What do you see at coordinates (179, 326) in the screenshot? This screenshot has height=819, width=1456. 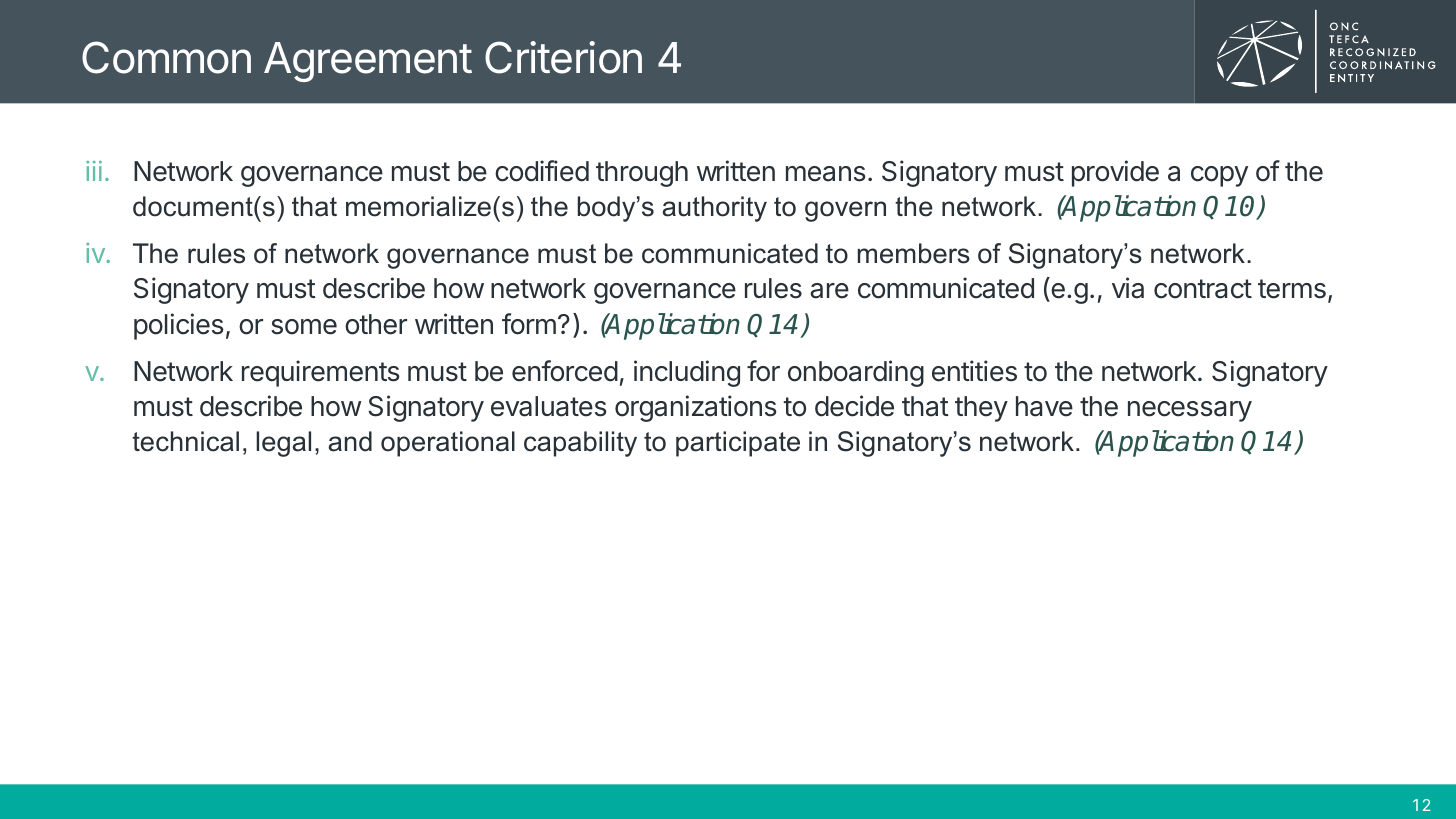 I see `policies` at bounding box center [179, 326].
